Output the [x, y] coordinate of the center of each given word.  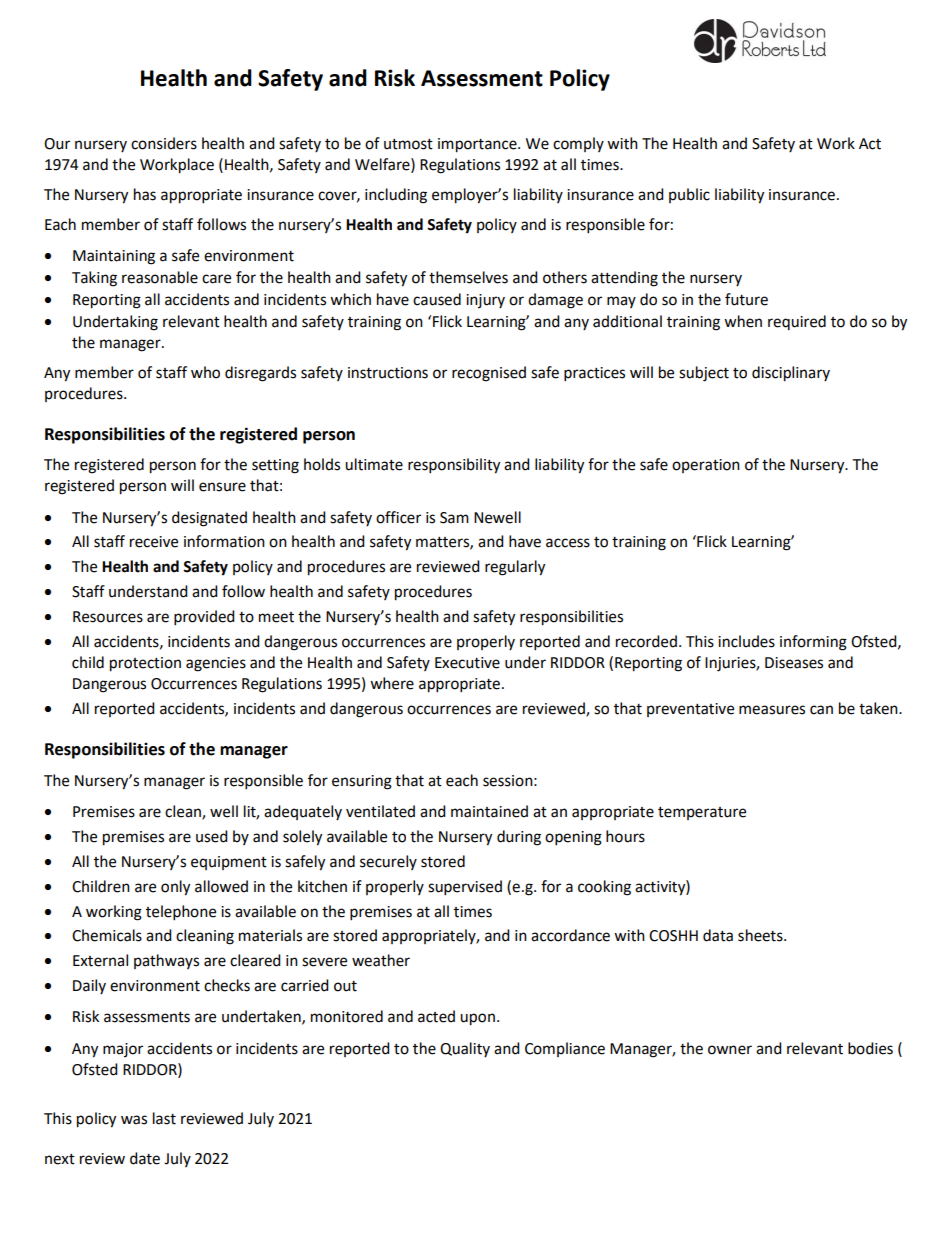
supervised [465, 888]
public [689, 195]
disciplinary [791, 374]
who [205, 372]
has [145, 194]
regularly [515, 568]
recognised [489, 374]
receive [154, 542]
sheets [761, 935]
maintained [489, 811]
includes [746, 641]
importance [478, 145]
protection [145, 664]
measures [772, 710]
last [164, 1118]
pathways [166, 961]
